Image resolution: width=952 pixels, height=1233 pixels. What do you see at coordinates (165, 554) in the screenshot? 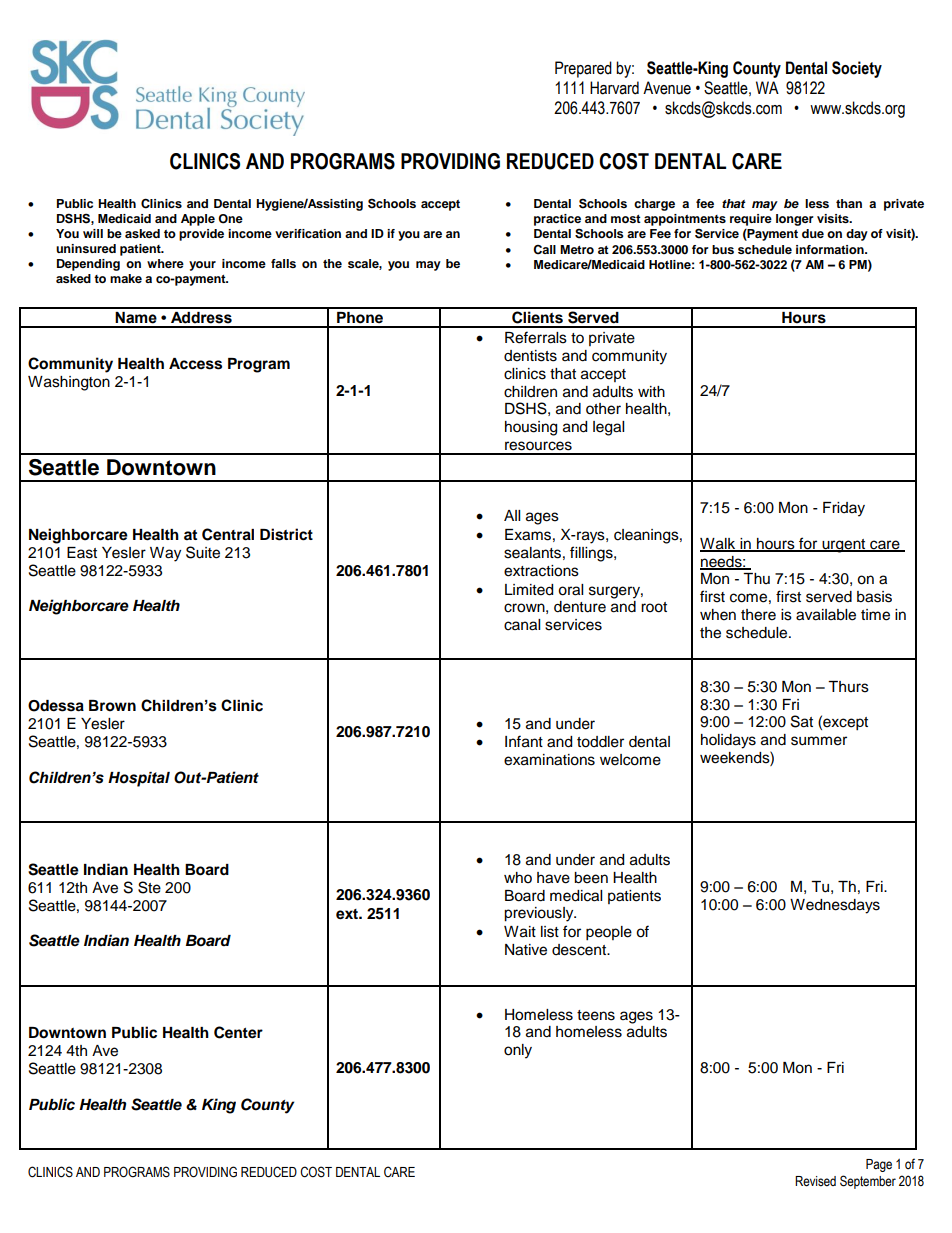
I see `Way` at bounding box center [165, 554].
